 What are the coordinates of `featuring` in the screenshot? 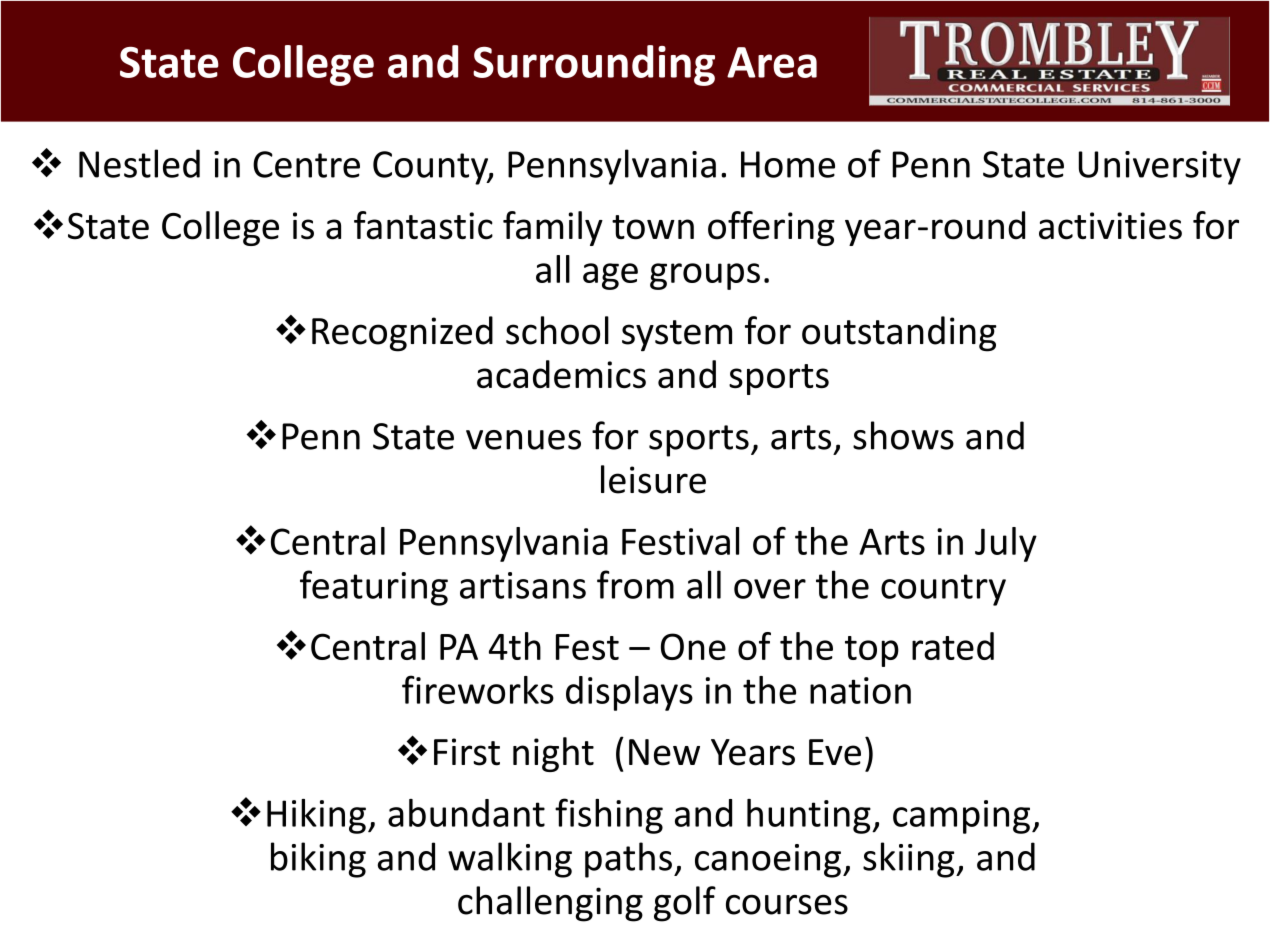 It's located at (374, 588).
